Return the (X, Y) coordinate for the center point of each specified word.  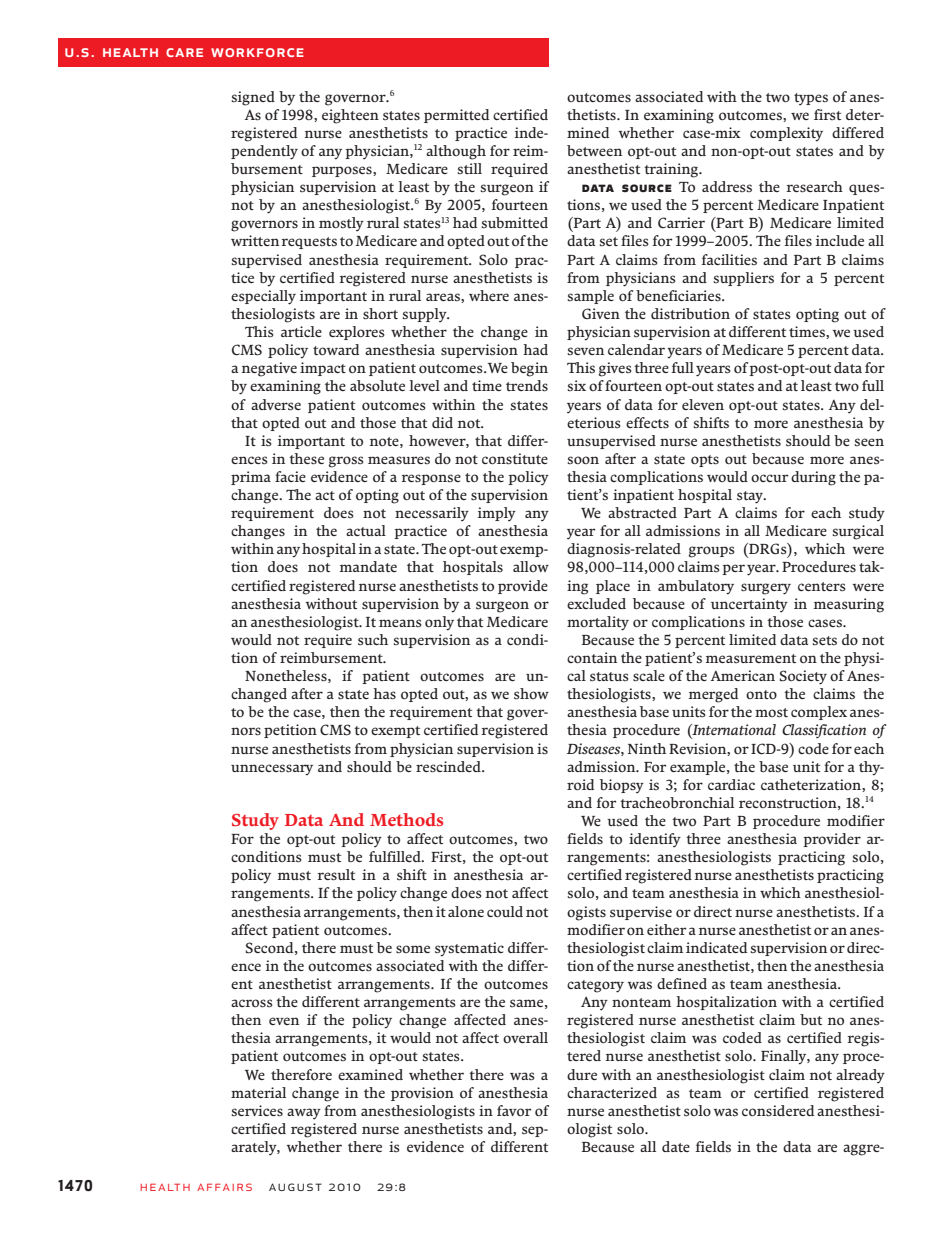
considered (778, 1111)
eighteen (350, 116)
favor (514, 1110)
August (295, 1187)
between (594, 150)
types (811, 99)
